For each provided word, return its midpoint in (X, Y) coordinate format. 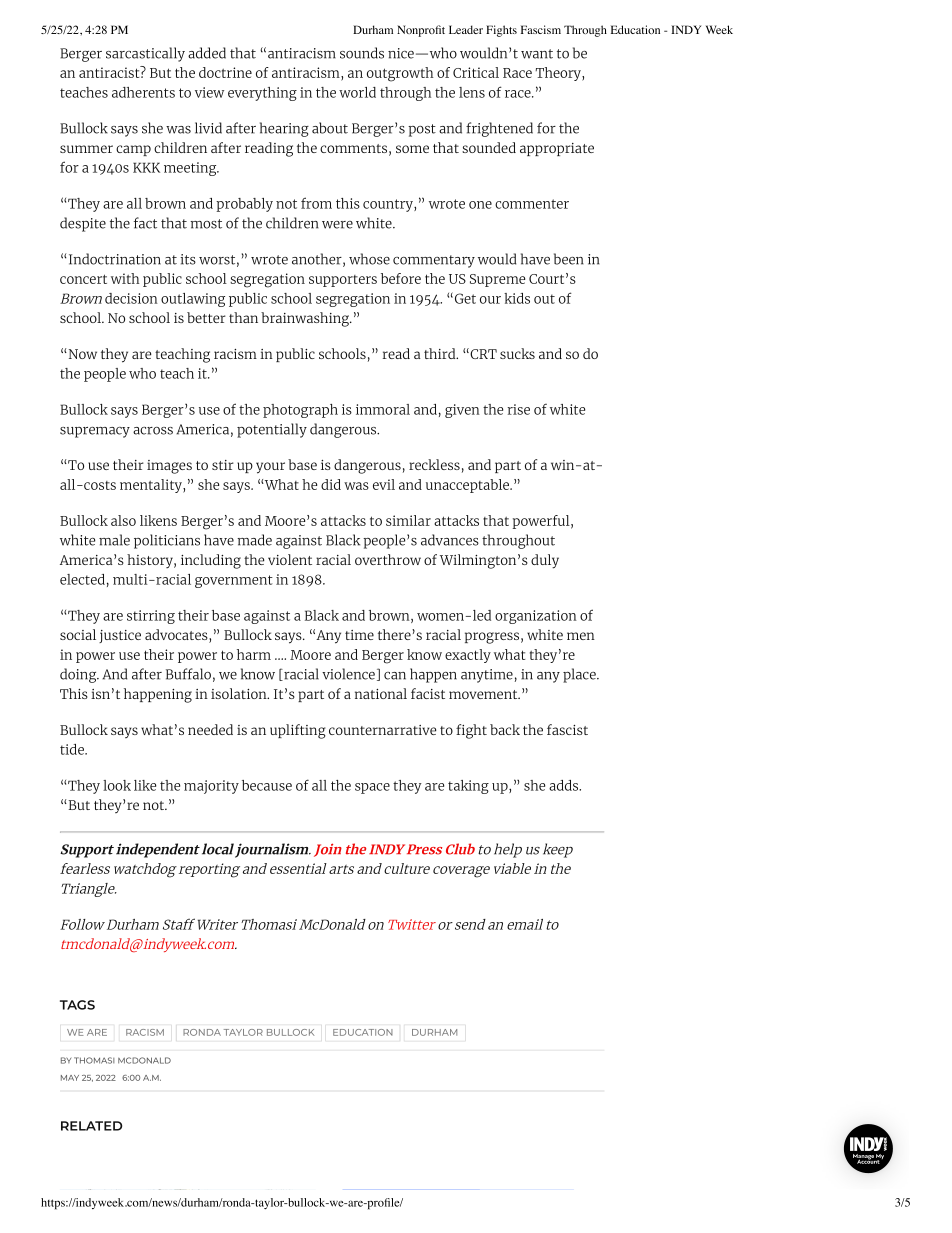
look (117, 785)
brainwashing (306, 319)
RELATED (91, 1126)
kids (517, 298)
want (537, 54)
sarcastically (145, 54)
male (114, 540)
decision (131, 298)
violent (290, 559)
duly (545, 561)
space (372, 788)
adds (565, 785)
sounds (362, 53)
